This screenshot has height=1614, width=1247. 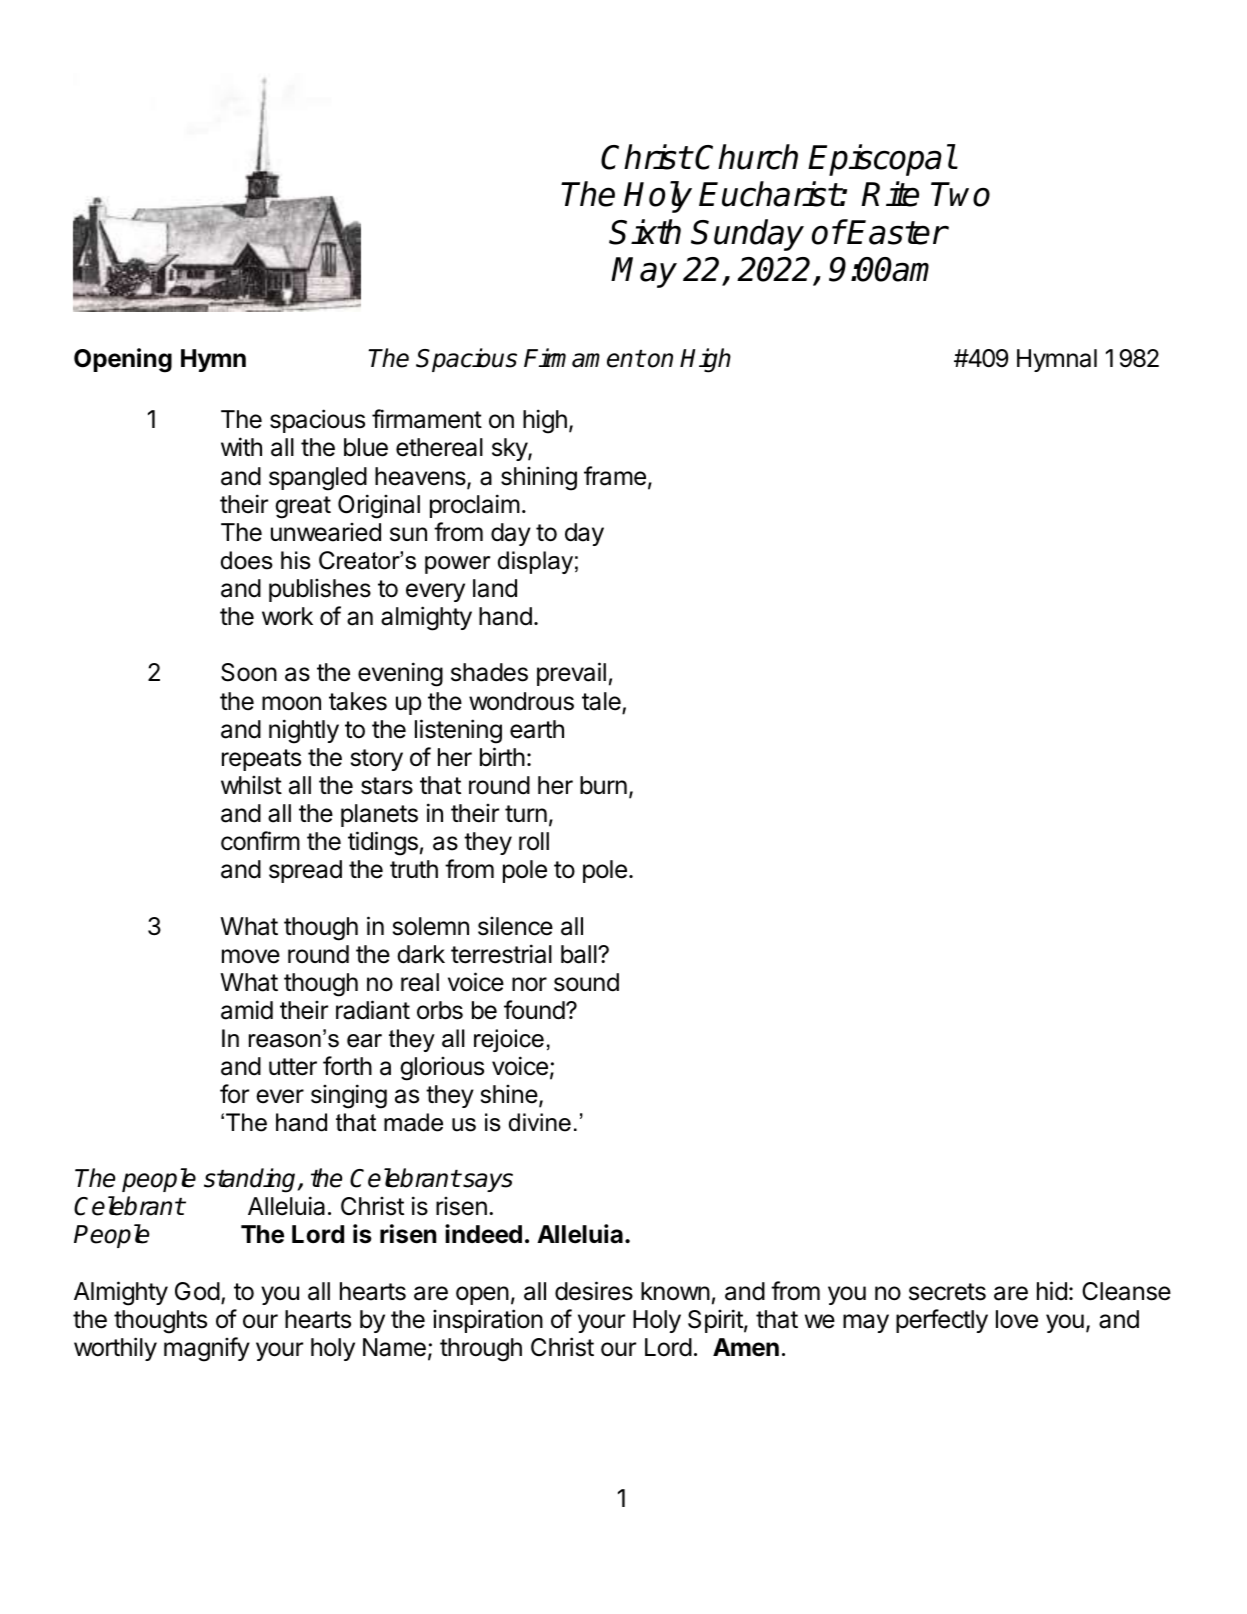 What do you see at coordinates (960, 194) in the screenshot?
I see `Two` at bounding box center [960, 194].
